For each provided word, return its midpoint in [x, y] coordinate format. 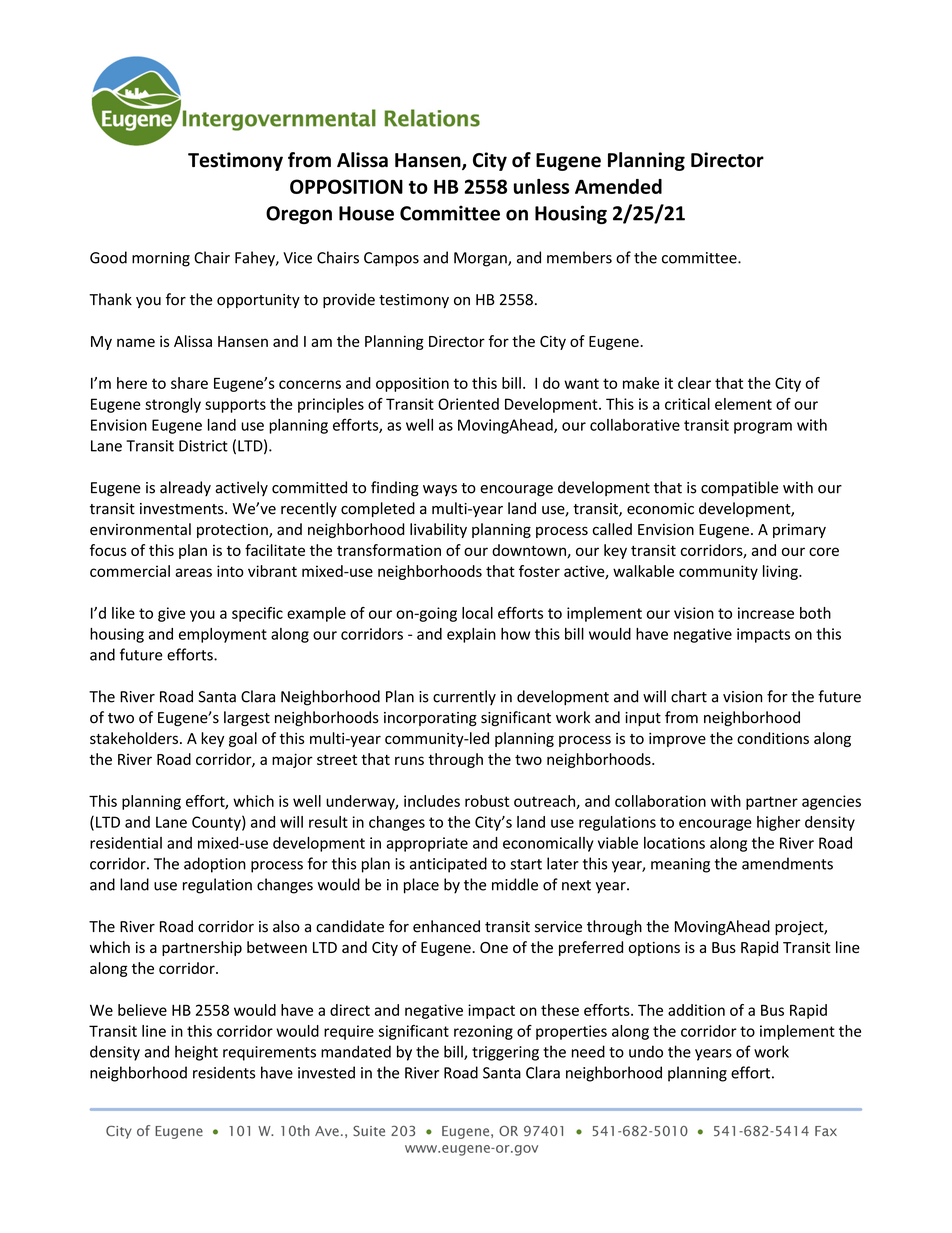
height [196, 1053]
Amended [618, 186]
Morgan [481, 259]
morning [161, 259]
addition [696, 1010]
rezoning [483, 1032]
